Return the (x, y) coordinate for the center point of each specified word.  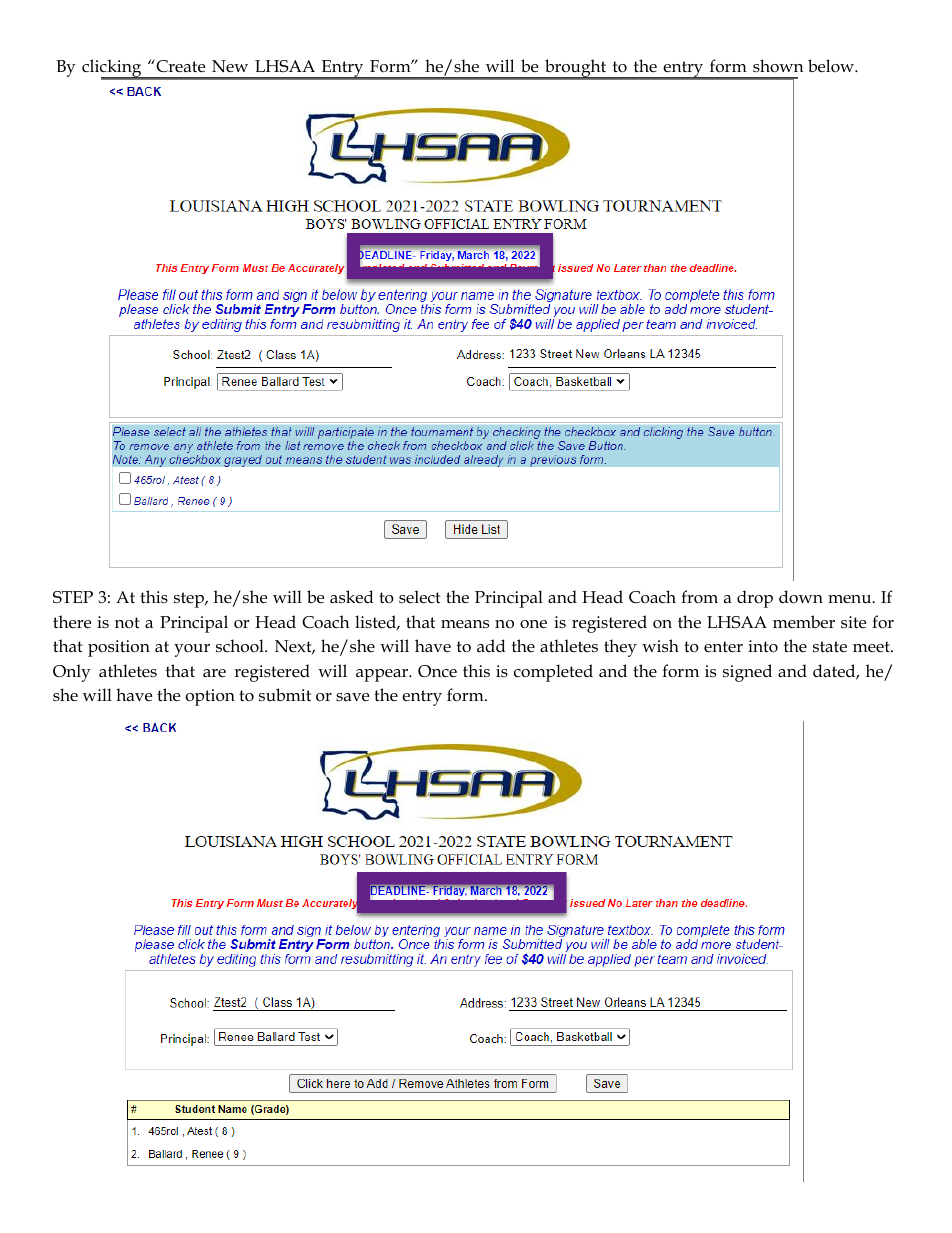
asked (352, 597)
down (801, 597)
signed (747, 673)
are (214, 673)
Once (437, 671)
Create (179, 66)
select (419, 597)
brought (575, 69)
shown (778, 66)
